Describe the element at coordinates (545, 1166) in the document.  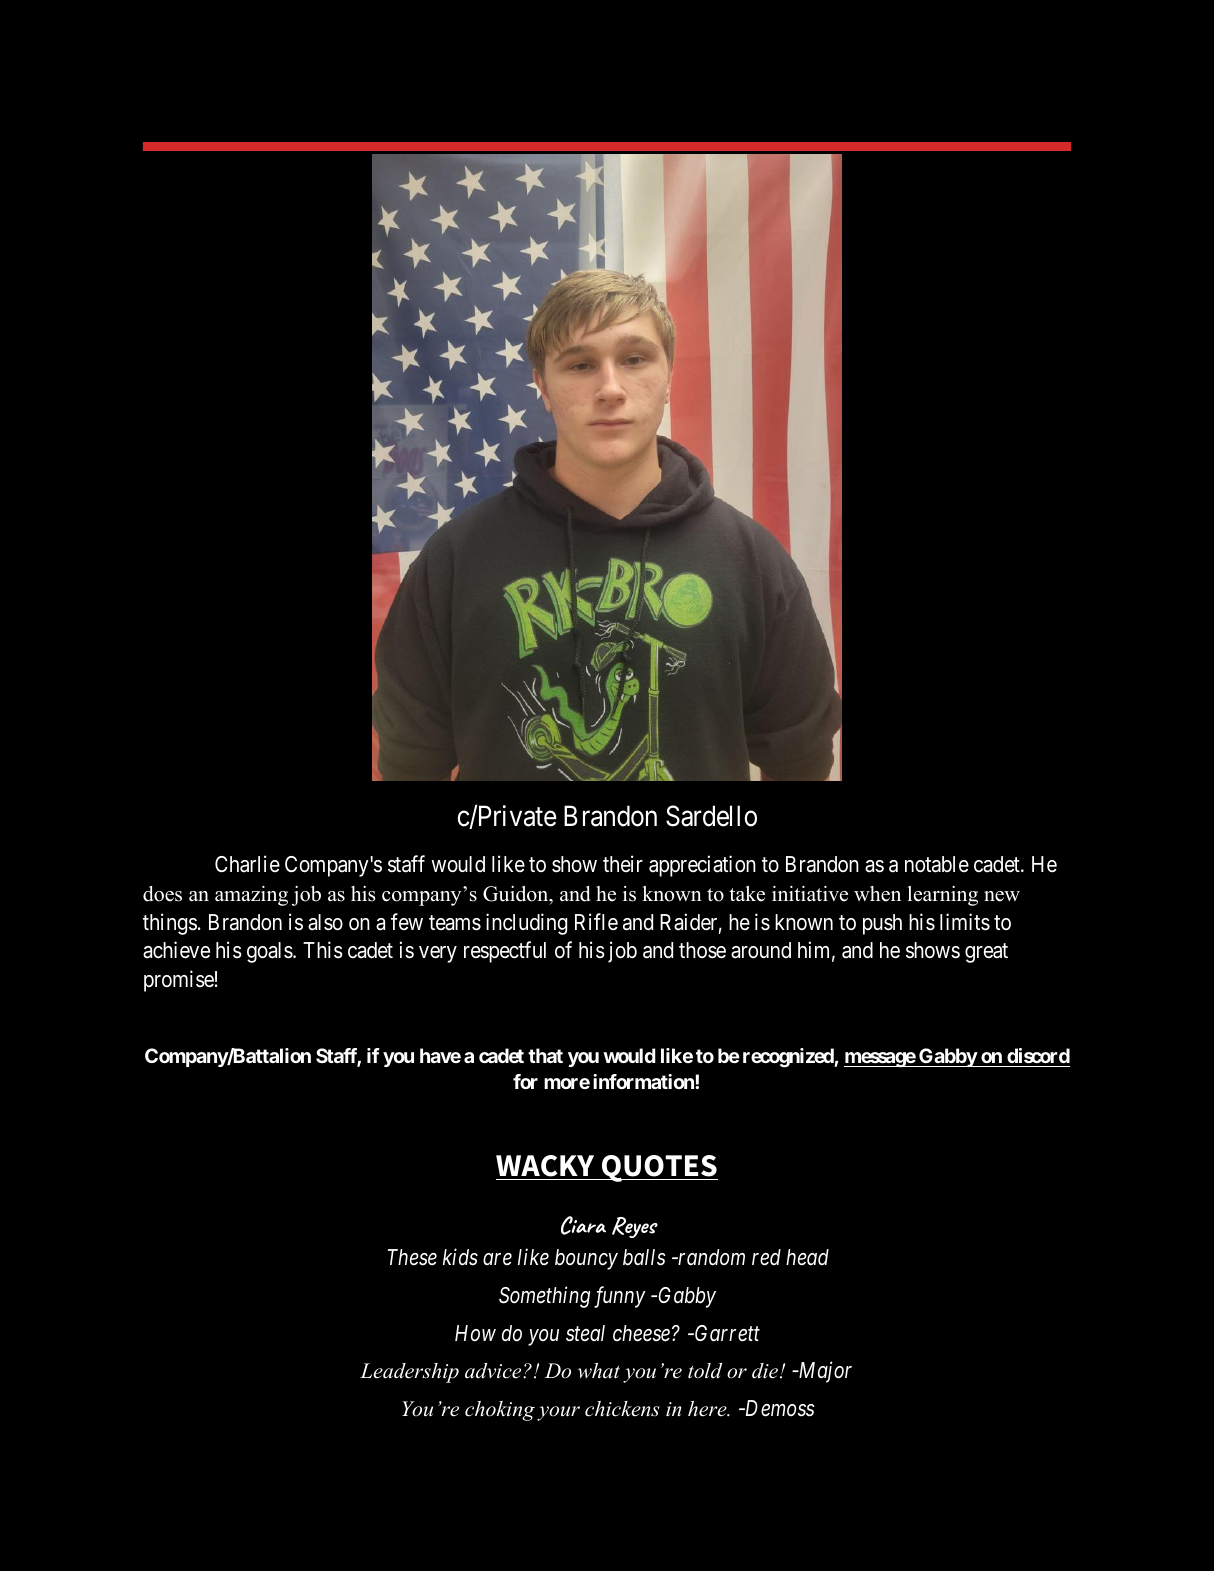
I see `WACKY` at that location.
